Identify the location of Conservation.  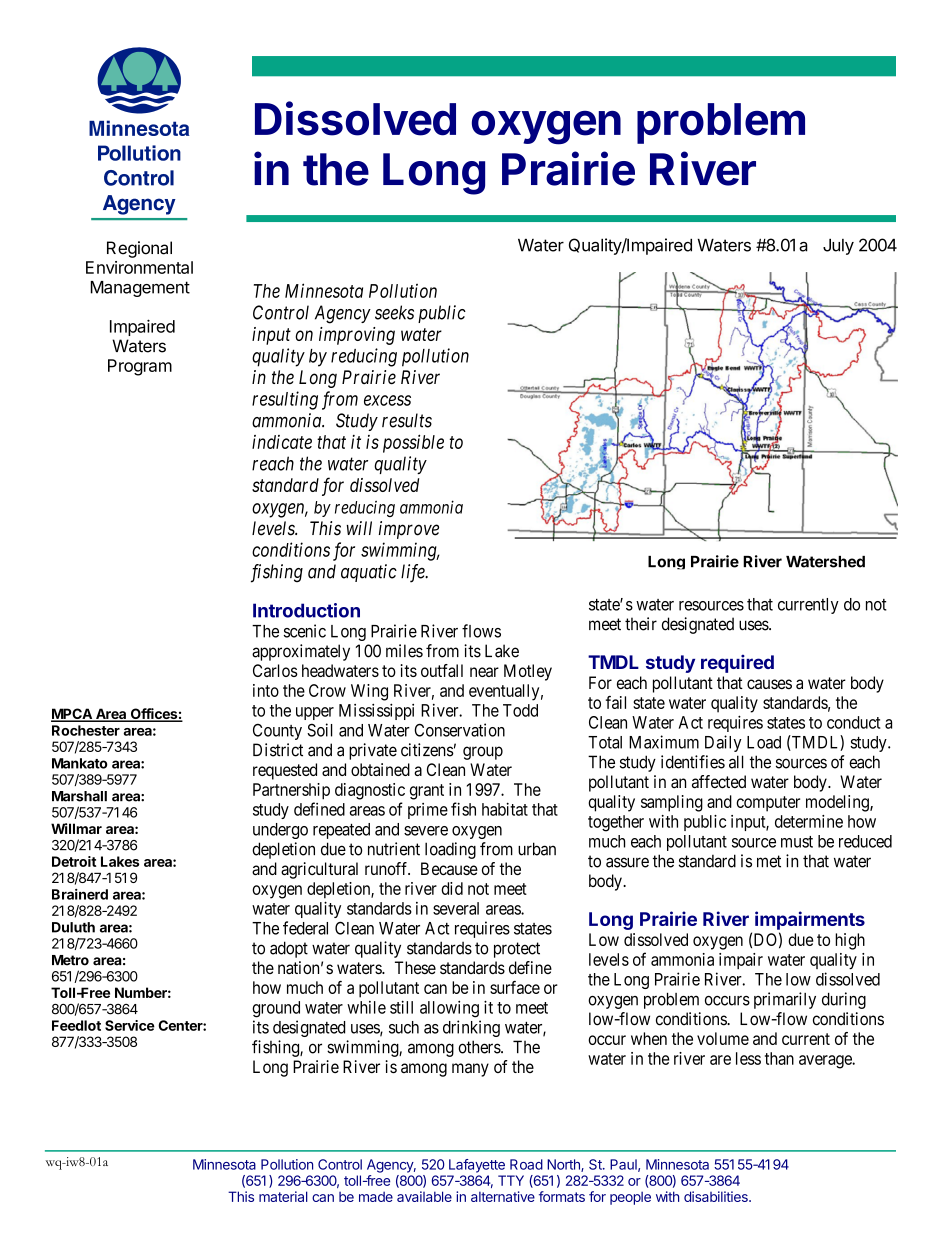
(459, 730).
